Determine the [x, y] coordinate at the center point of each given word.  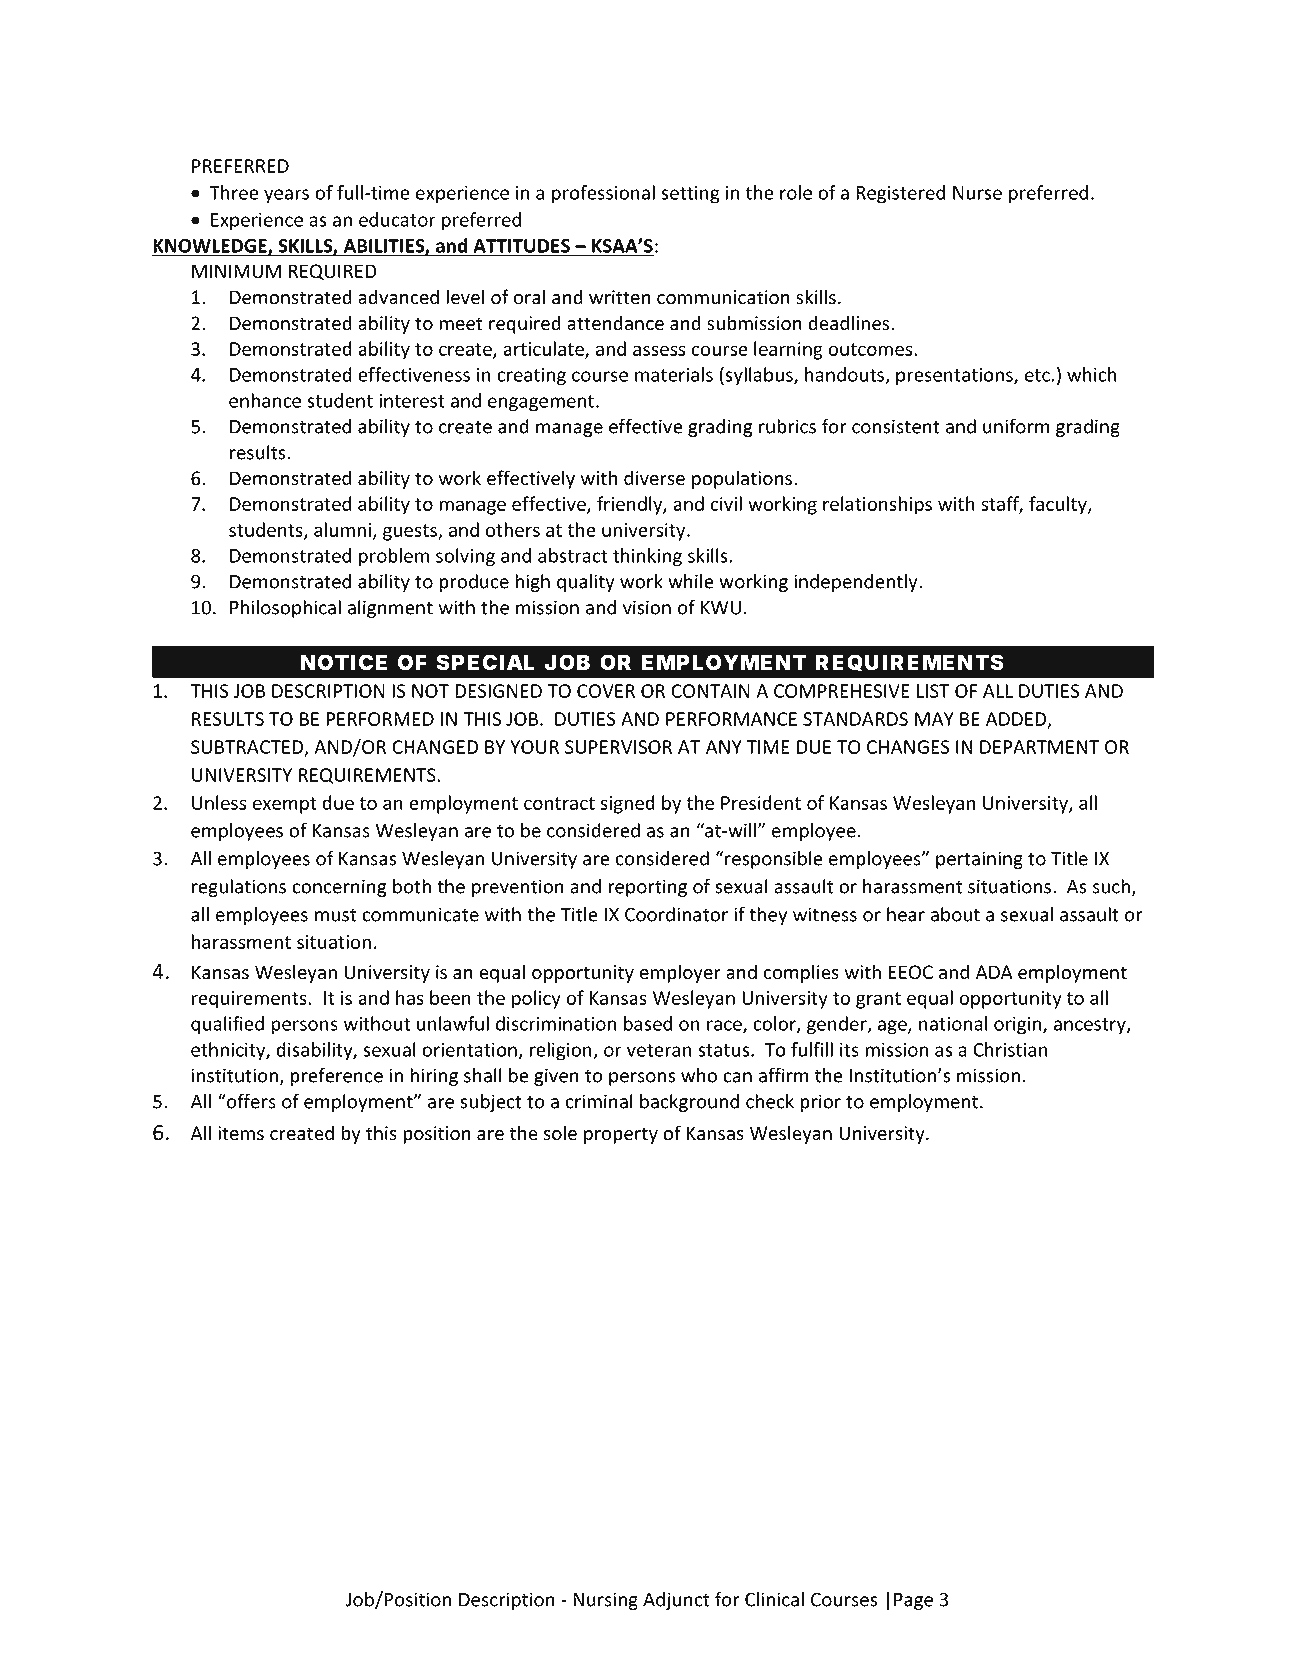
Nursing [605, 1601]
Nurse [977, 193]
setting [690, 194]
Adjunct [676, 1601]
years [286, 196]
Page [913, 1601]
